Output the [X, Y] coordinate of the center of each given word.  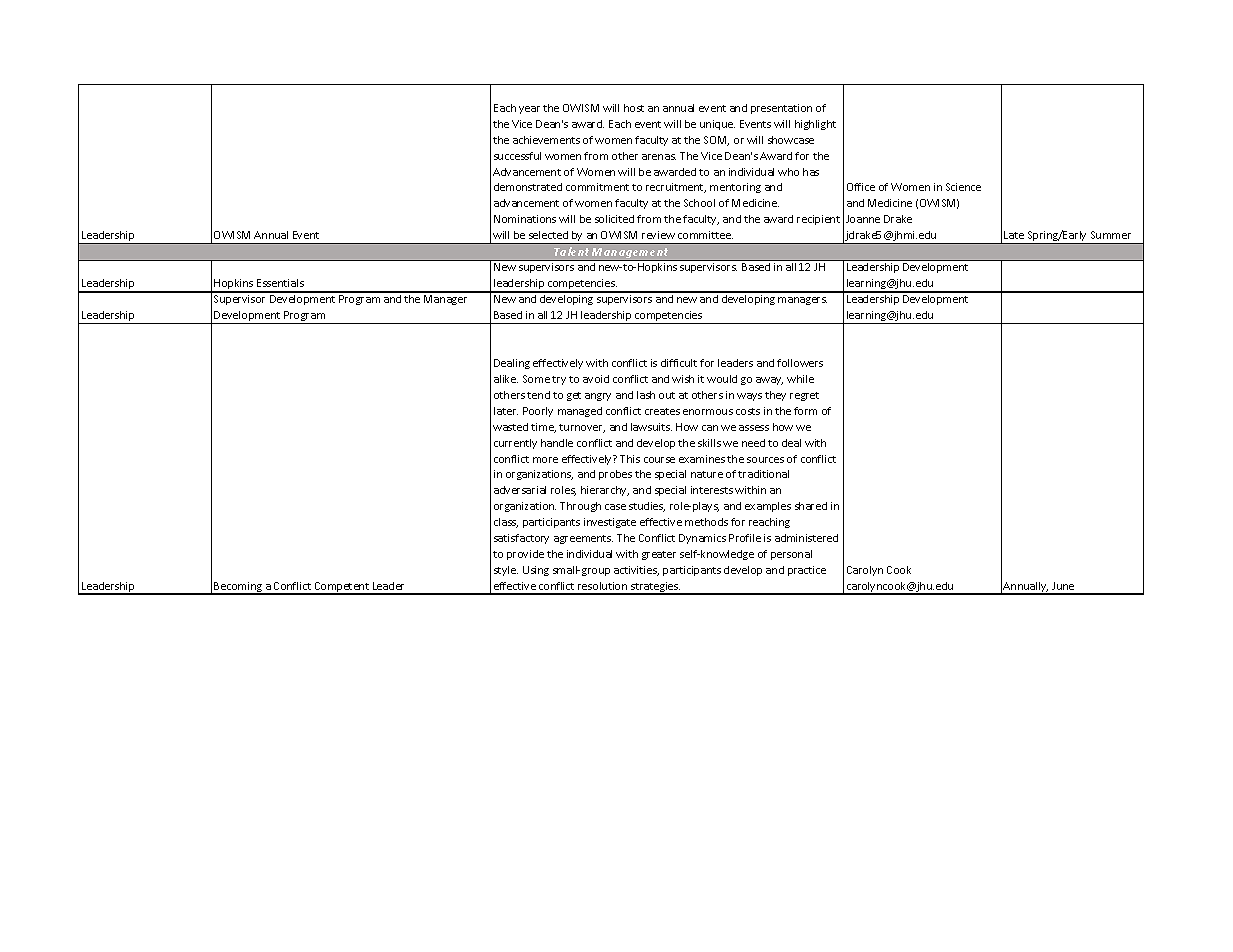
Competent [341, 588]
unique [717, 125]
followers [800, 363]
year [529, 110]
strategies [655, 588]
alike [506, 379]
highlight [815, 125]
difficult [679, 363]
